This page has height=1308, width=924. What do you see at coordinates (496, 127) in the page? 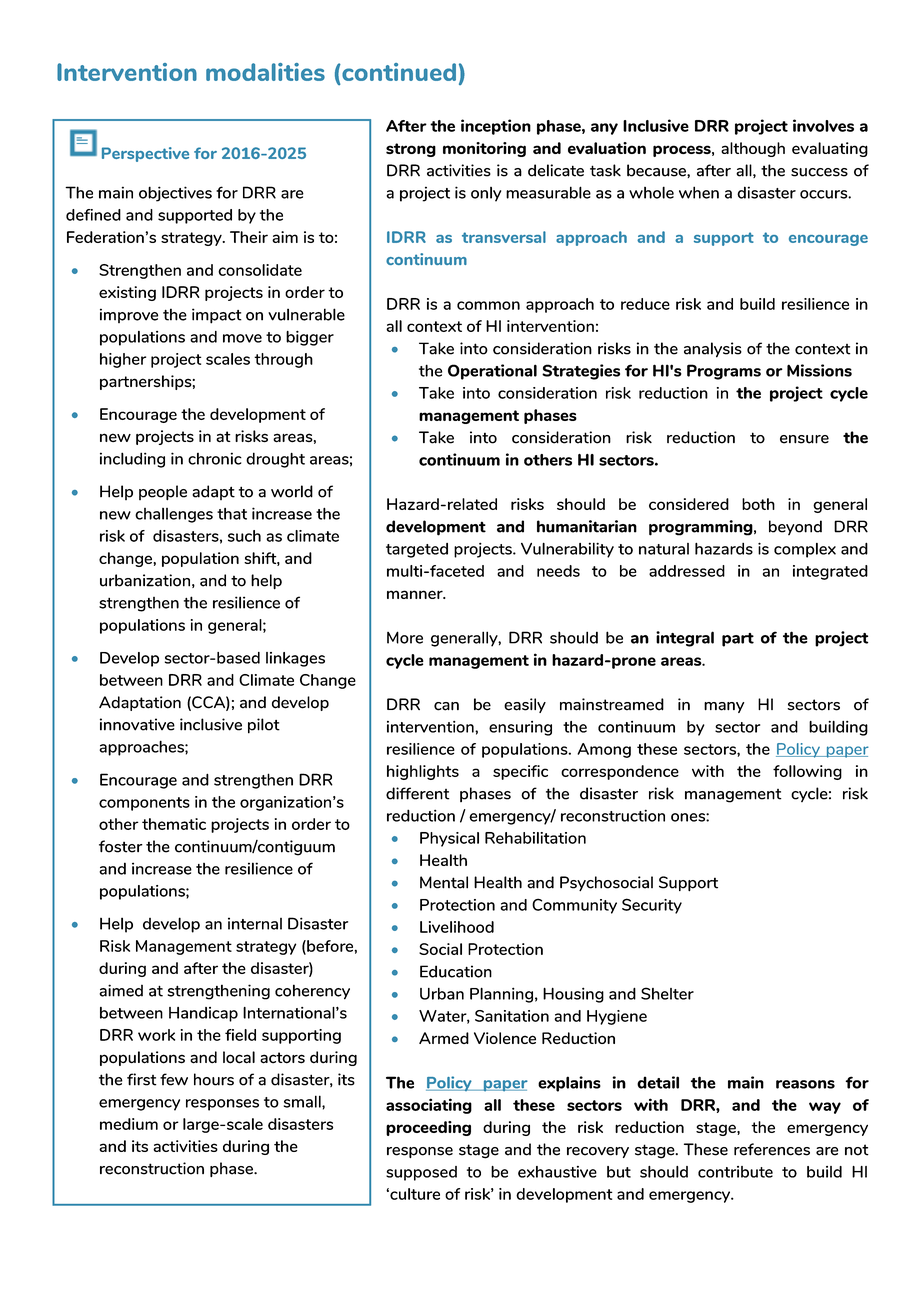
I see `inception` at bounding box center [496, 127].
